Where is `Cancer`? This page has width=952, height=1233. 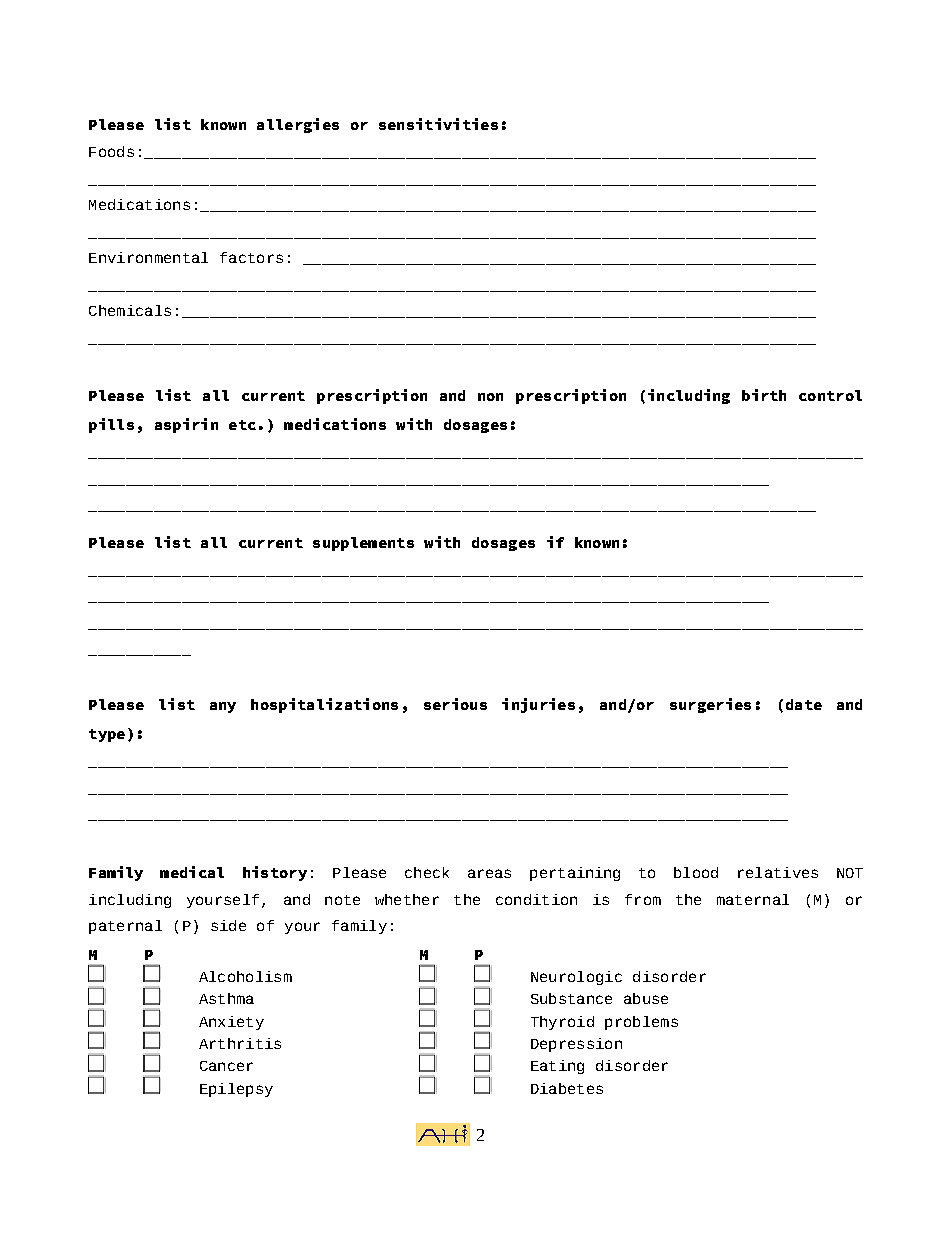 Cancer is located at coordinates (226, 1066).
